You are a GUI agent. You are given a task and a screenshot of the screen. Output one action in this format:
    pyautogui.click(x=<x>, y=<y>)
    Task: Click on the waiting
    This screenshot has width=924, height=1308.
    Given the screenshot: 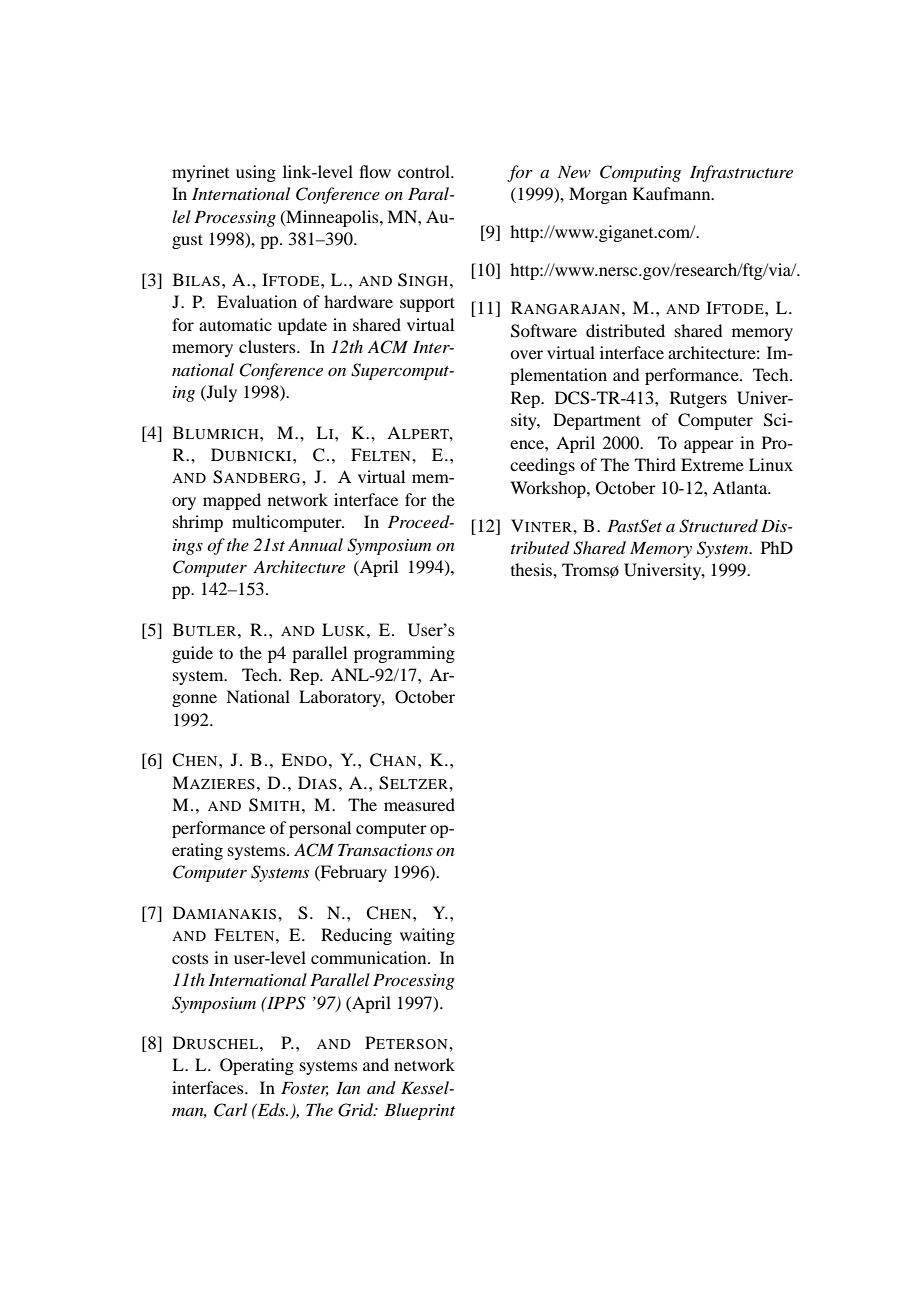 What is the action you would take?
    pyautogui.click(x=427, y=936)
